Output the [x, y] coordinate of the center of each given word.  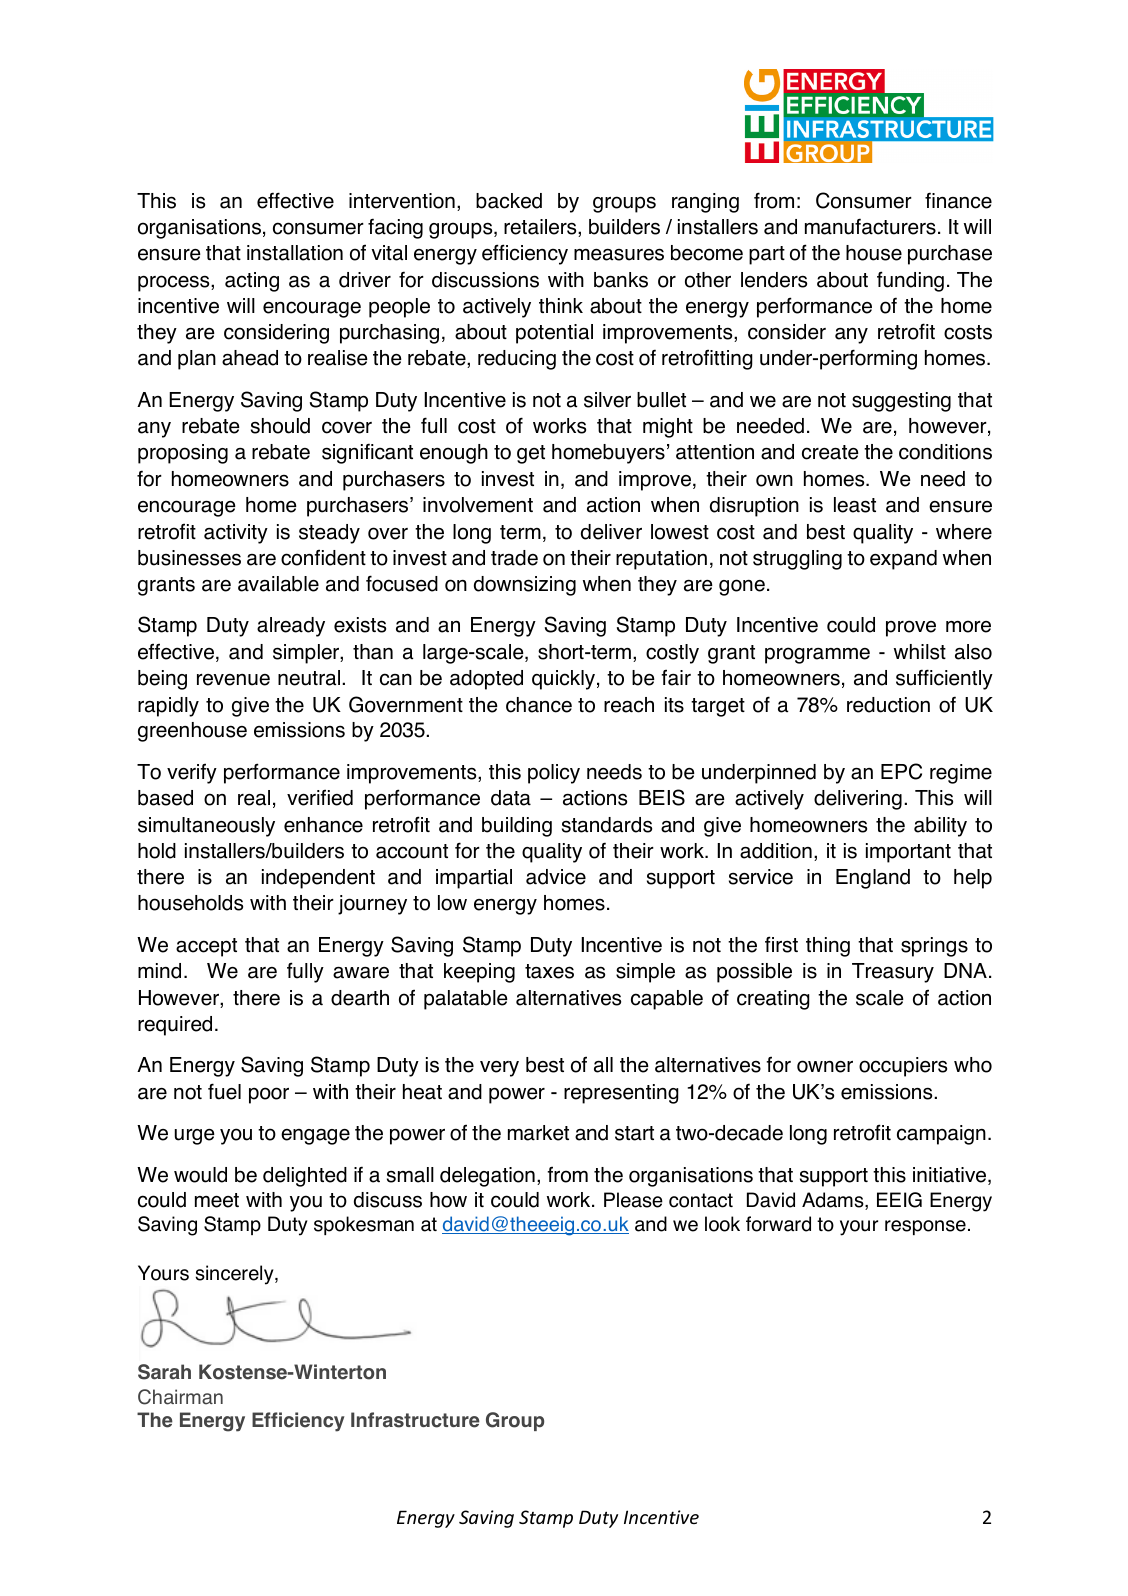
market [538, 1133]
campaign [941, 1135]
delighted [305, 1177]
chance [539, 705]
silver [607, 400]
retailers [541, 228]
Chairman [180, 1397]
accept [206, 947]
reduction [888, 705]
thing [828, 947]
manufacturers [870, 226]
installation [295, 253]
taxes [549, 971]
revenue [233, 680]
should [280, 426]
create [830, 452]
